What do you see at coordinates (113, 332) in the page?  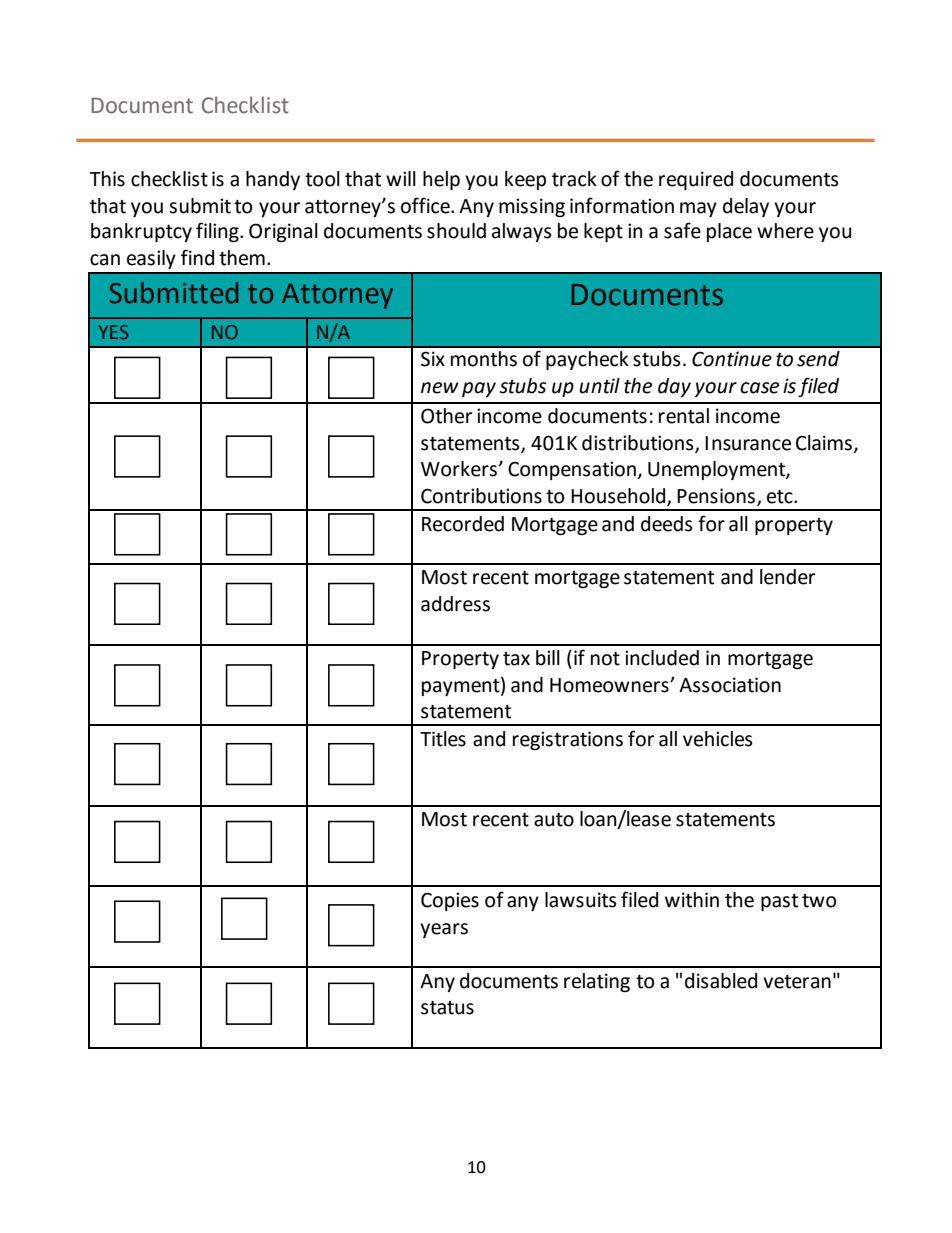 I see `YES` at bounding box center [113, 332].
